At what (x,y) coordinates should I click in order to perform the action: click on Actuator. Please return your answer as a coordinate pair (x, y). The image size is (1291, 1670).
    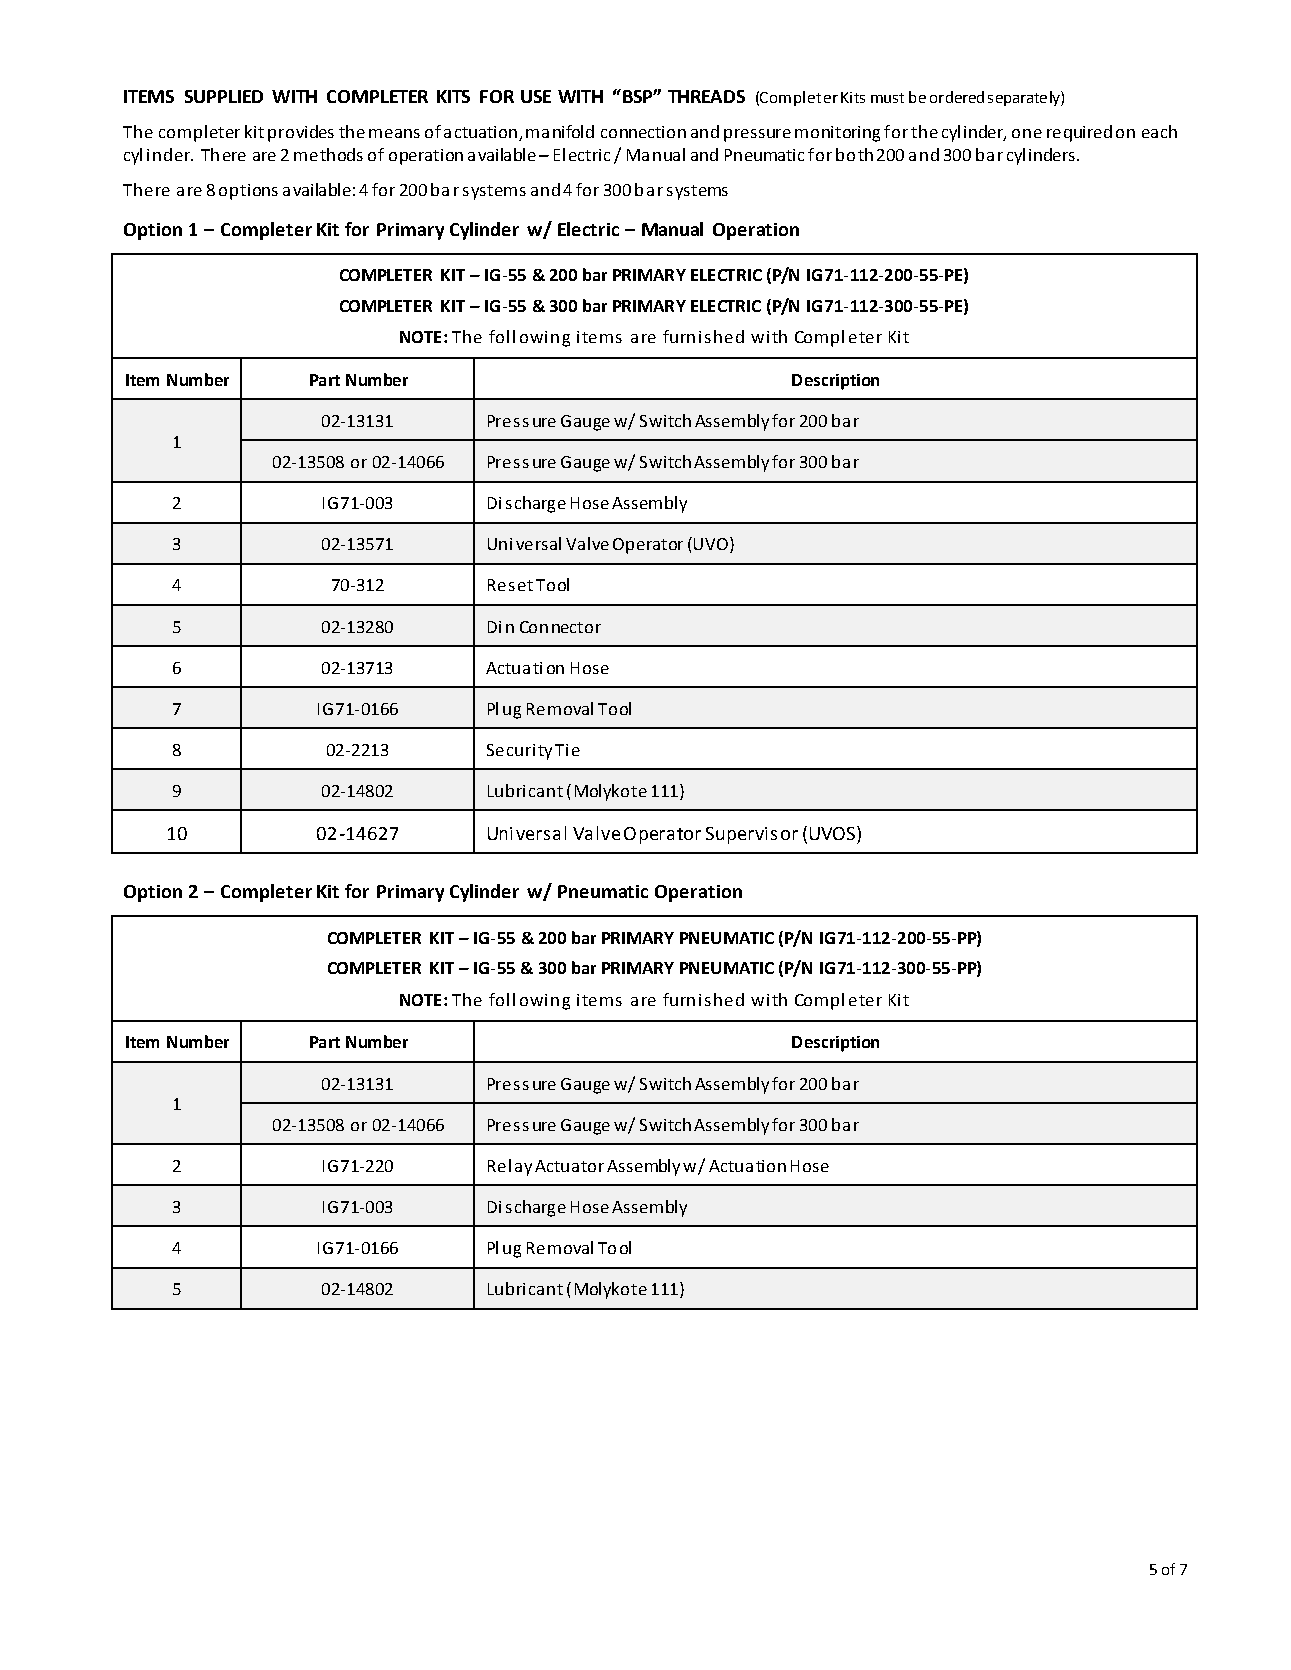
    Looking at the image, I should click on (569, 1166).
